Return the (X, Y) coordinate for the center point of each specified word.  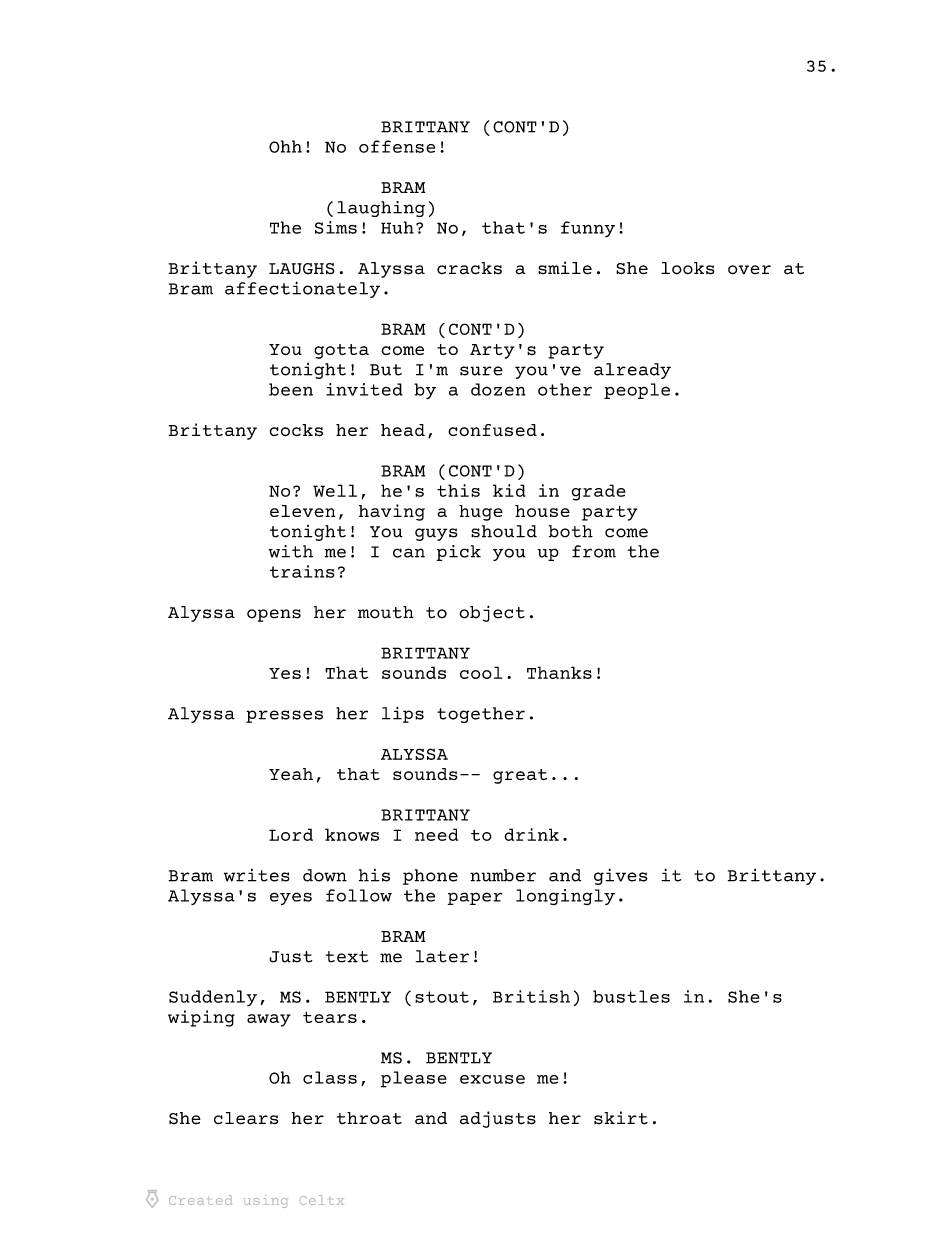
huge (481, 513)
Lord (291, 834)
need (436, 834)
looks (688, 268)
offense (397, 146)
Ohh (285, 146)
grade (599, 492)
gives (621, 876)
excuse (492, 1079)
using (265, 1203)
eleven (302, 511)
